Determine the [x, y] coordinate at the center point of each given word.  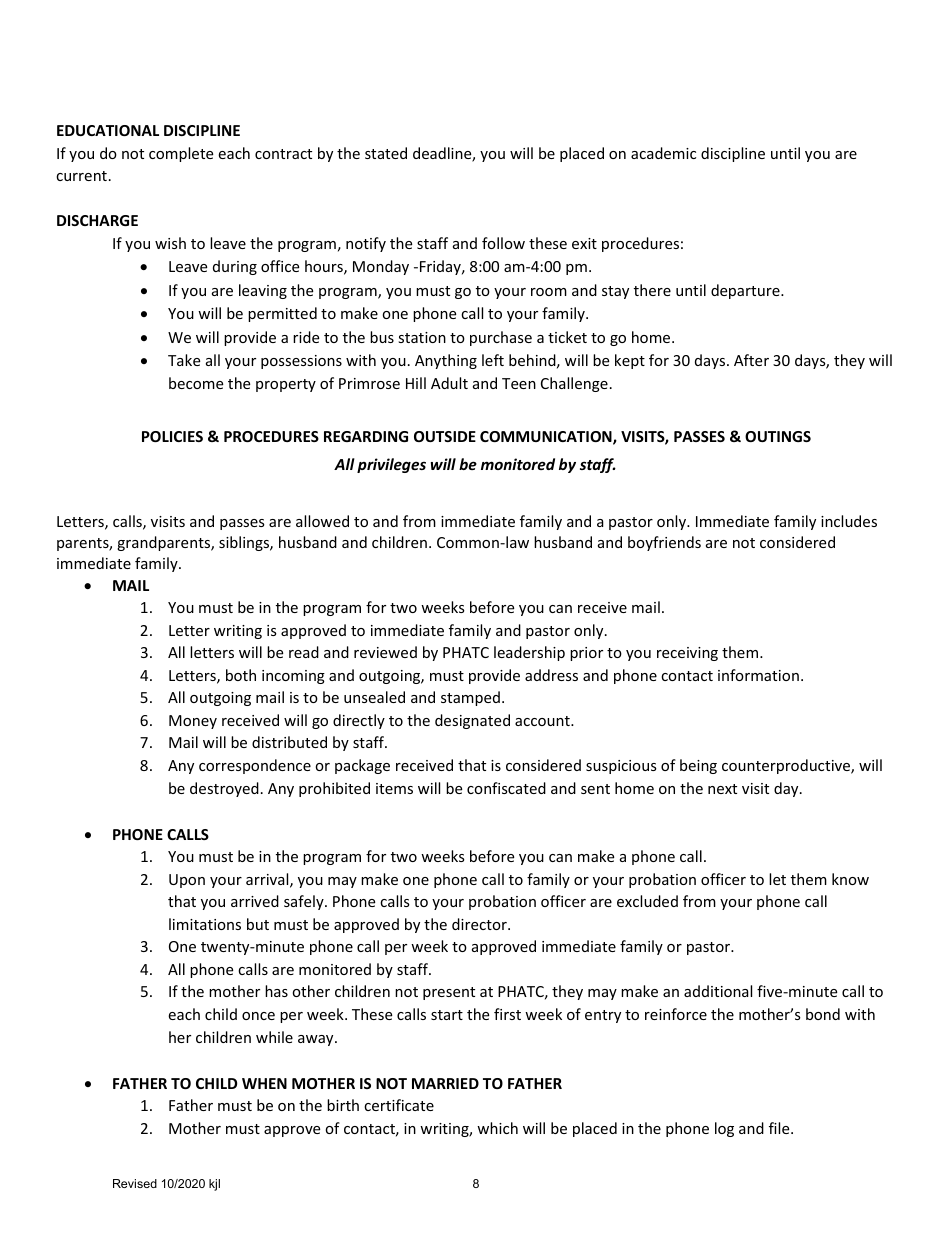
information [758, 675]
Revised [135, 1183]
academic [663, 153]
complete [181, 154]
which [497, 1128]
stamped [470, 698]
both [241, 675]
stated [386, 153]
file [780, 1128]
